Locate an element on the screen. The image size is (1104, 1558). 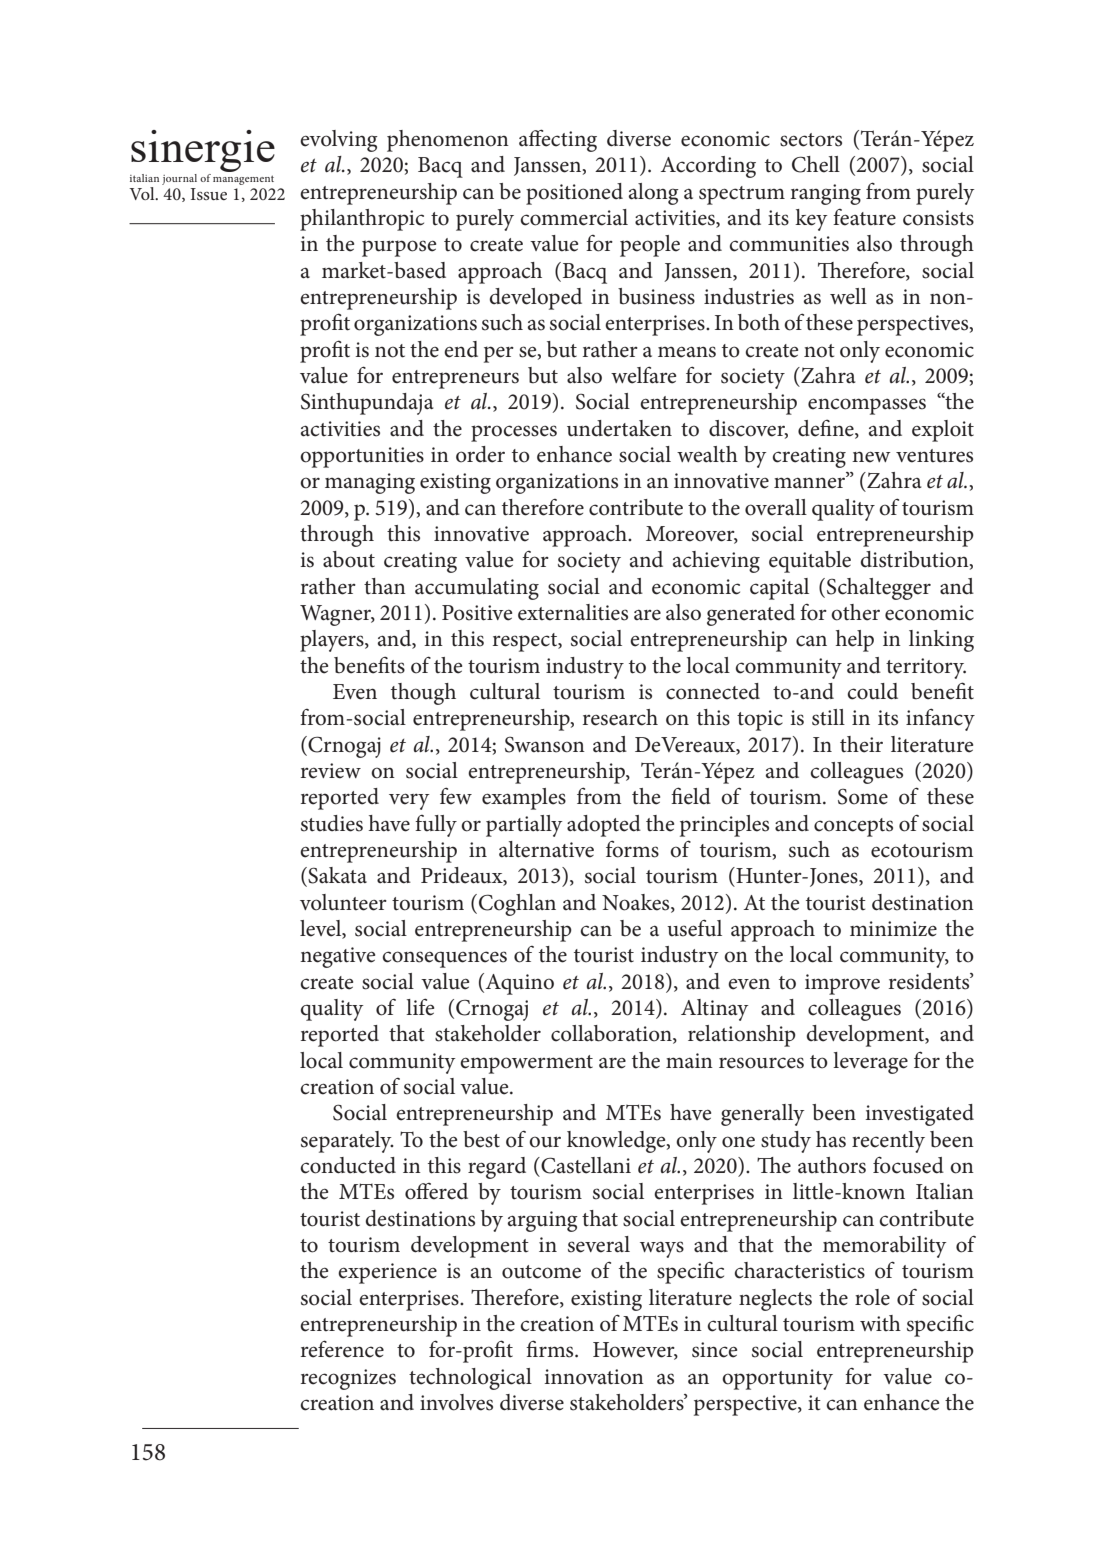
management is located at coordinates (243, 180).
